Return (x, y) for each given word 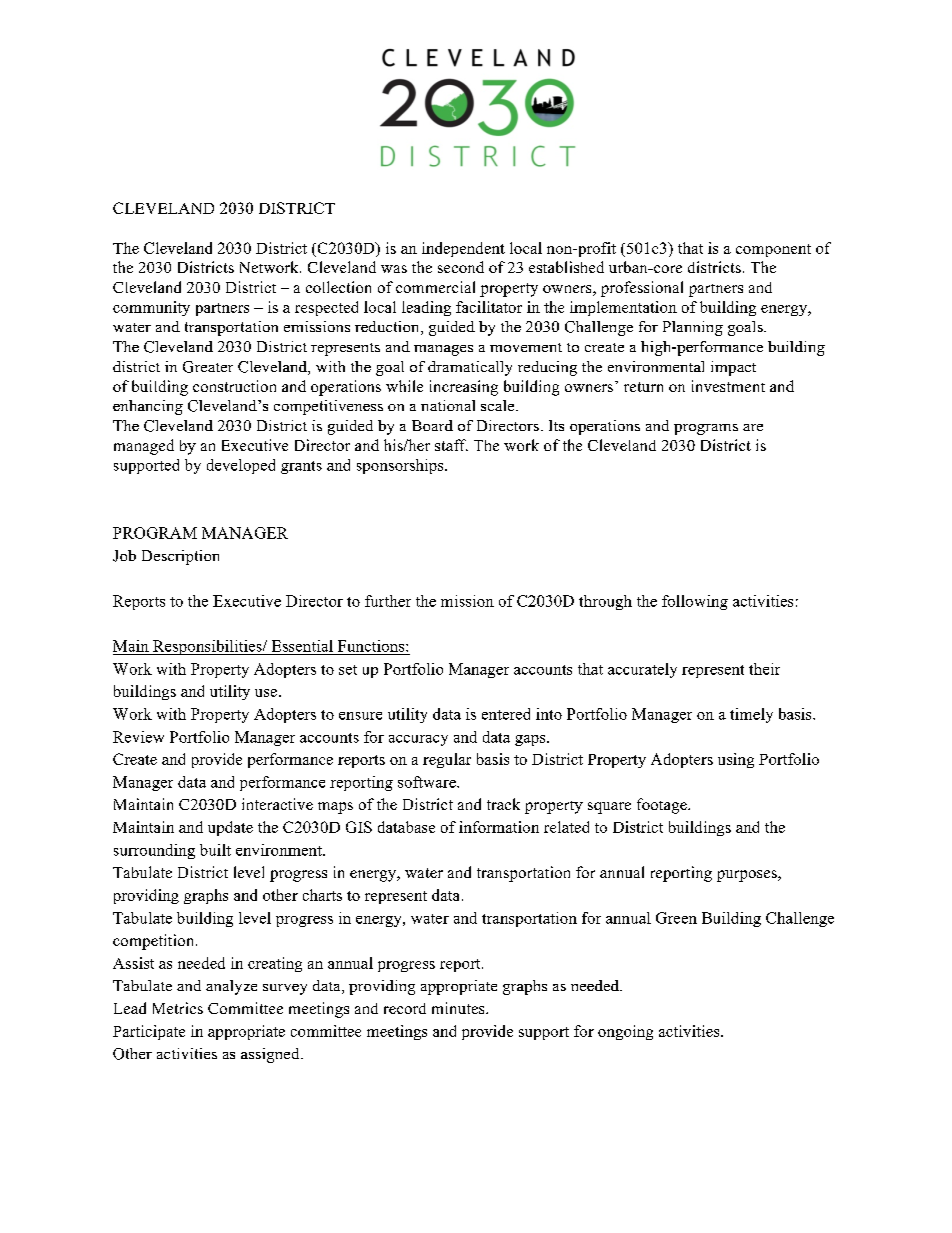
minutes (459, 1008)
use (266, 693)
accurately (642, 670)
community (151, 308)
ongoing (625, 1032)
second (461, 267)
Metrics (178, 1008)
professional (642, 289)
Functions (372, 646)
